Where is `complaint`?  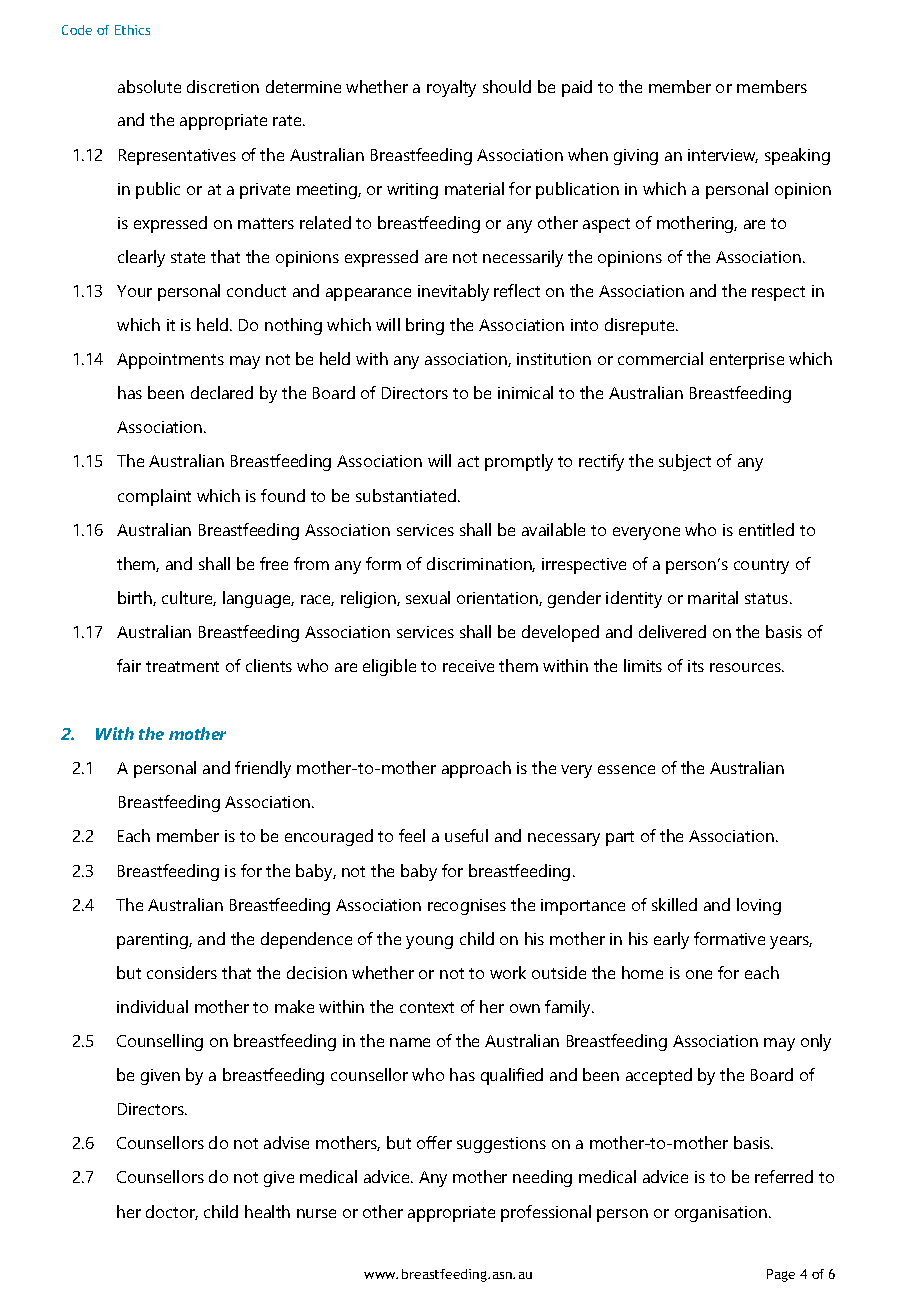
complaint is located at coordinates (154, 497).
